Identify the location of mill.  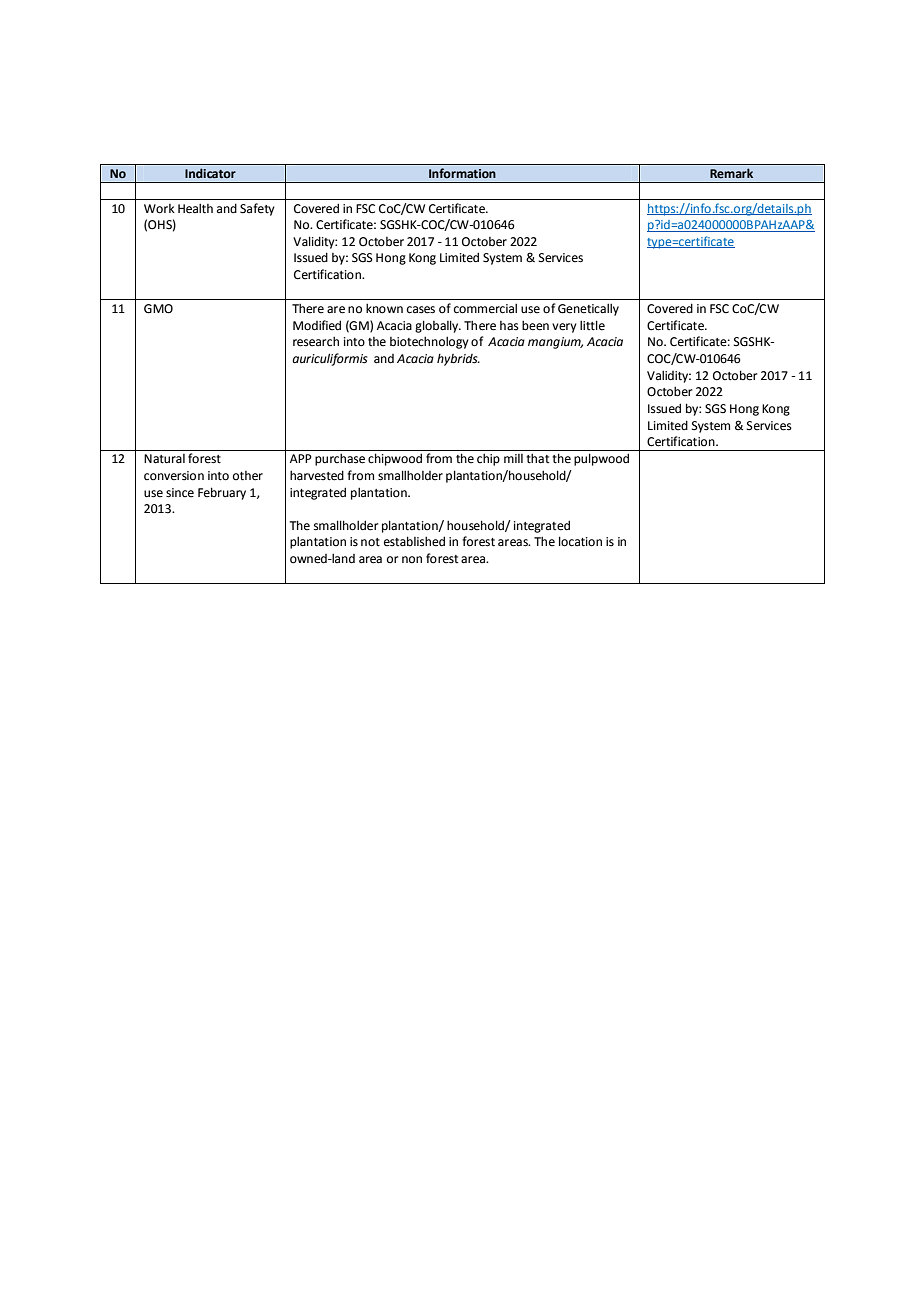
(513, 458).
